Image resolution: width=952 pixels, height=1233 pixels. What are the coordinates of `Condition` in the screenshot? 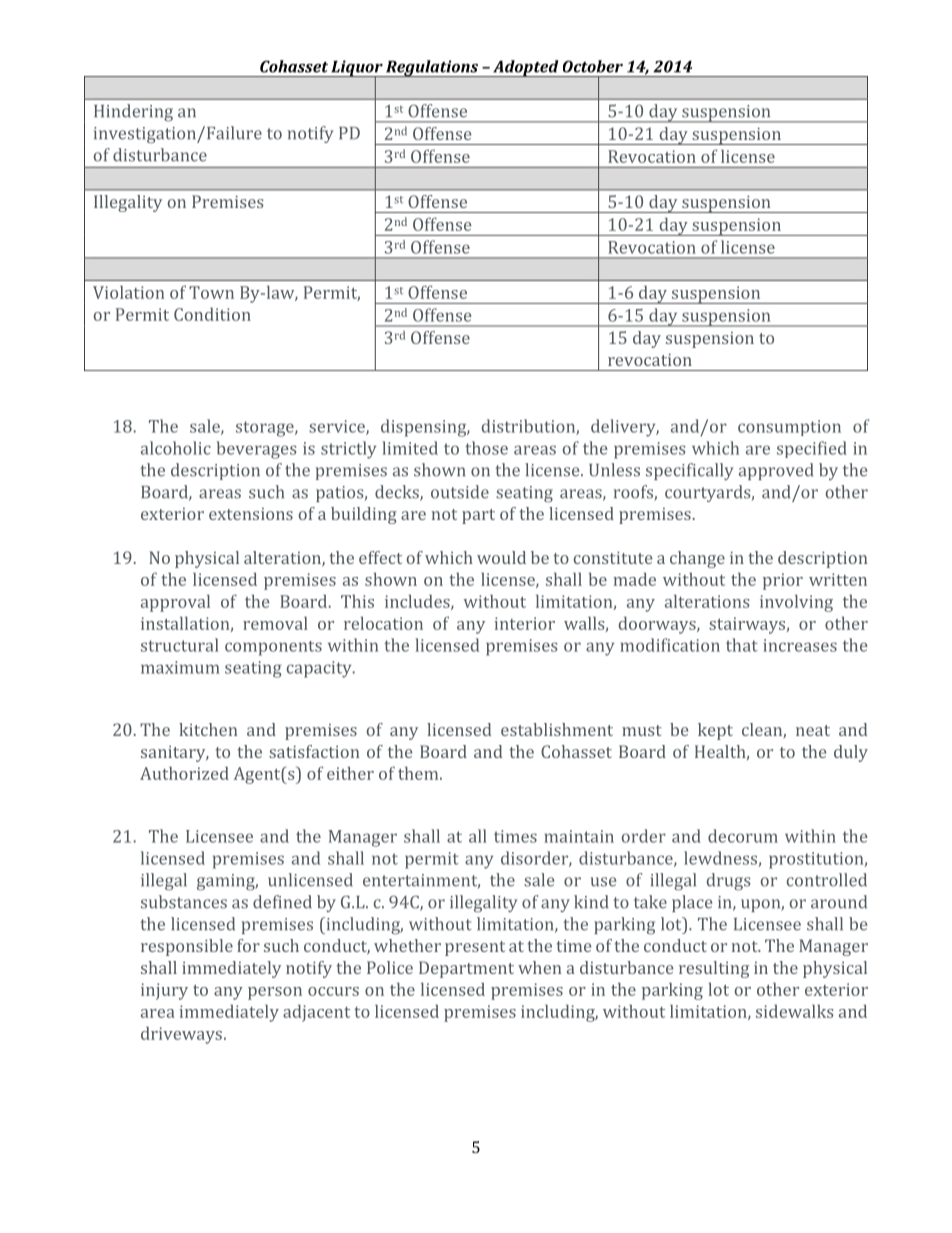 It's located at (212, 314).
